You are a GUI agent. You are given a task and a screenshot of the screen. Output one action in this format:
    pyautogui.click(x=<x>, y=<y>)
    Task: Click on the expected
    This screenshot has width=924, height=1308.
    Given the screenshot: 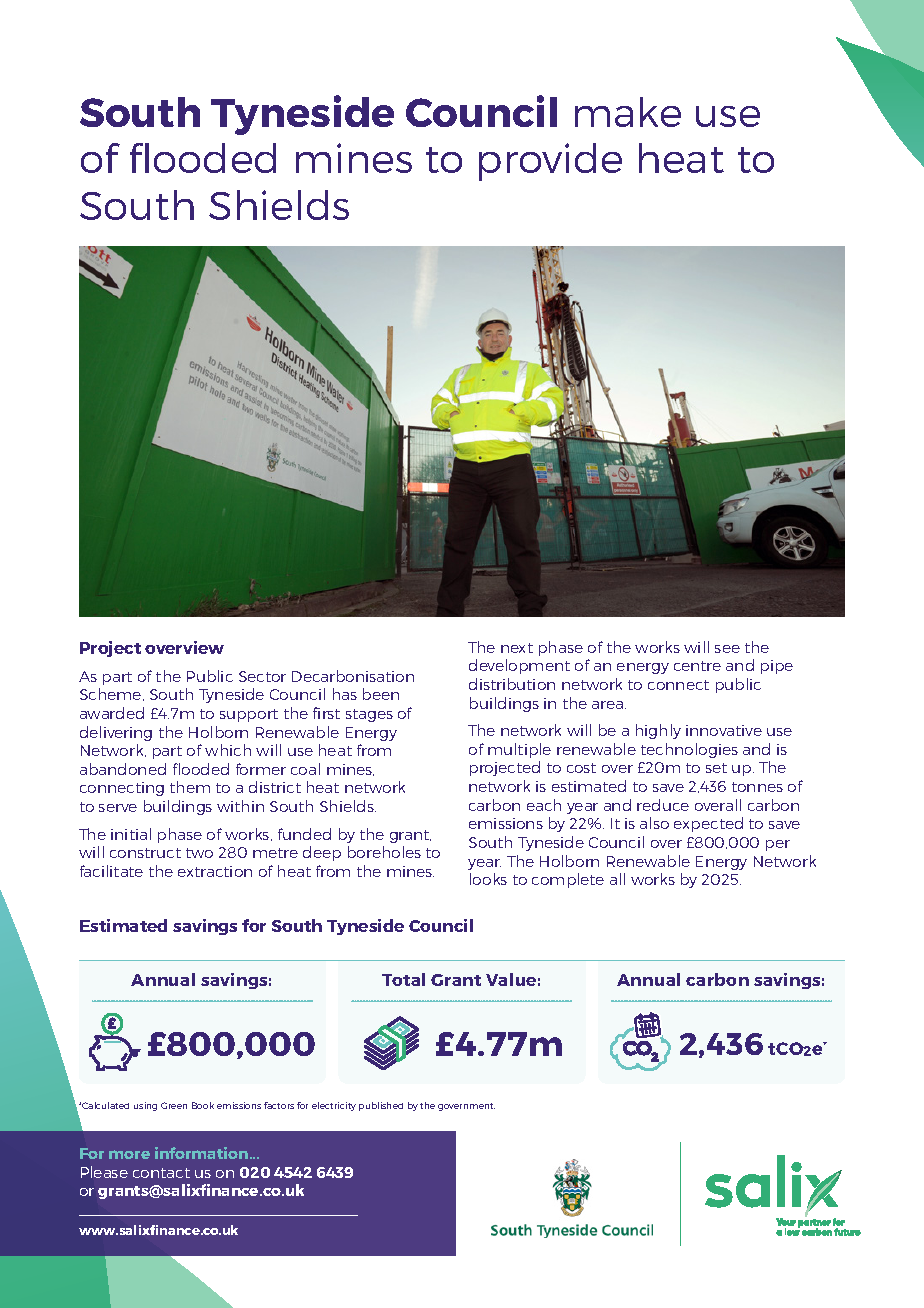 What is the action you would take?
    pyautogui.click(x=708, y=824)
